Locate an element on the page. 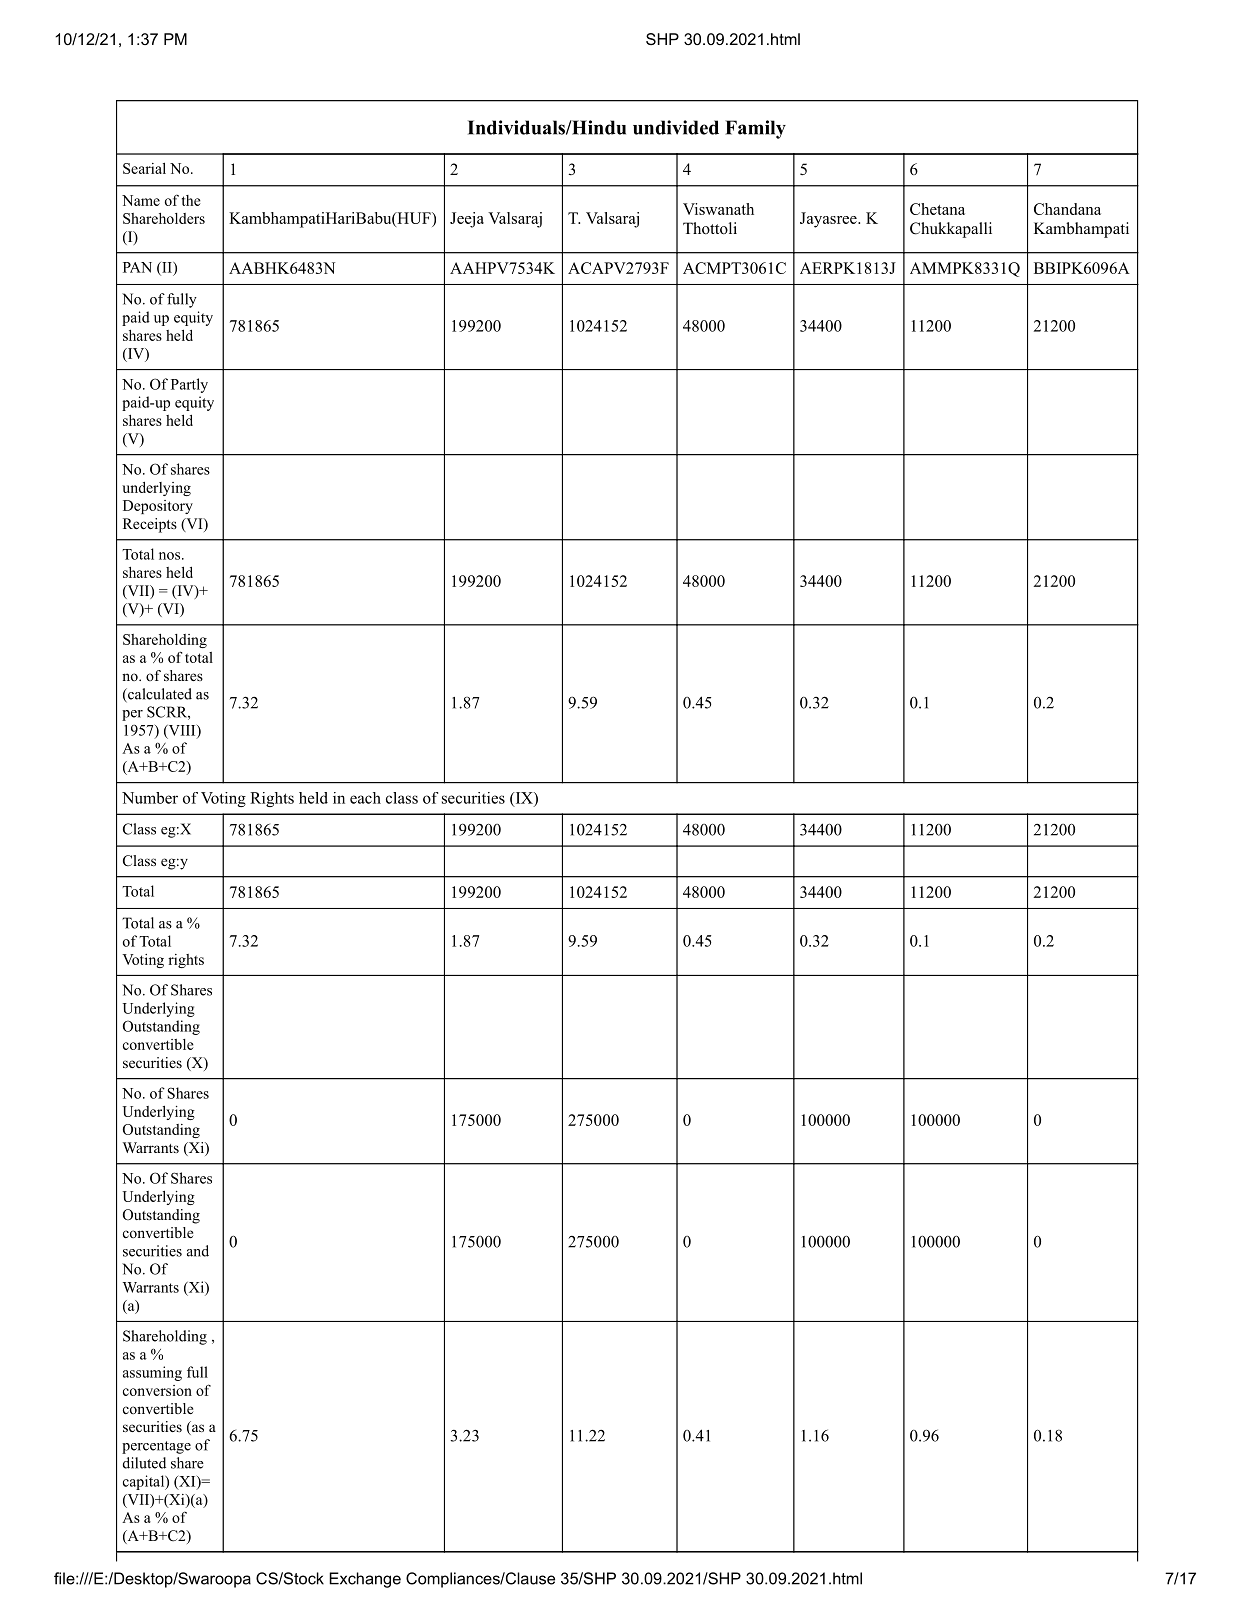 The image size is (1251, 1619). Depository is located at coordinates (158, 507).
